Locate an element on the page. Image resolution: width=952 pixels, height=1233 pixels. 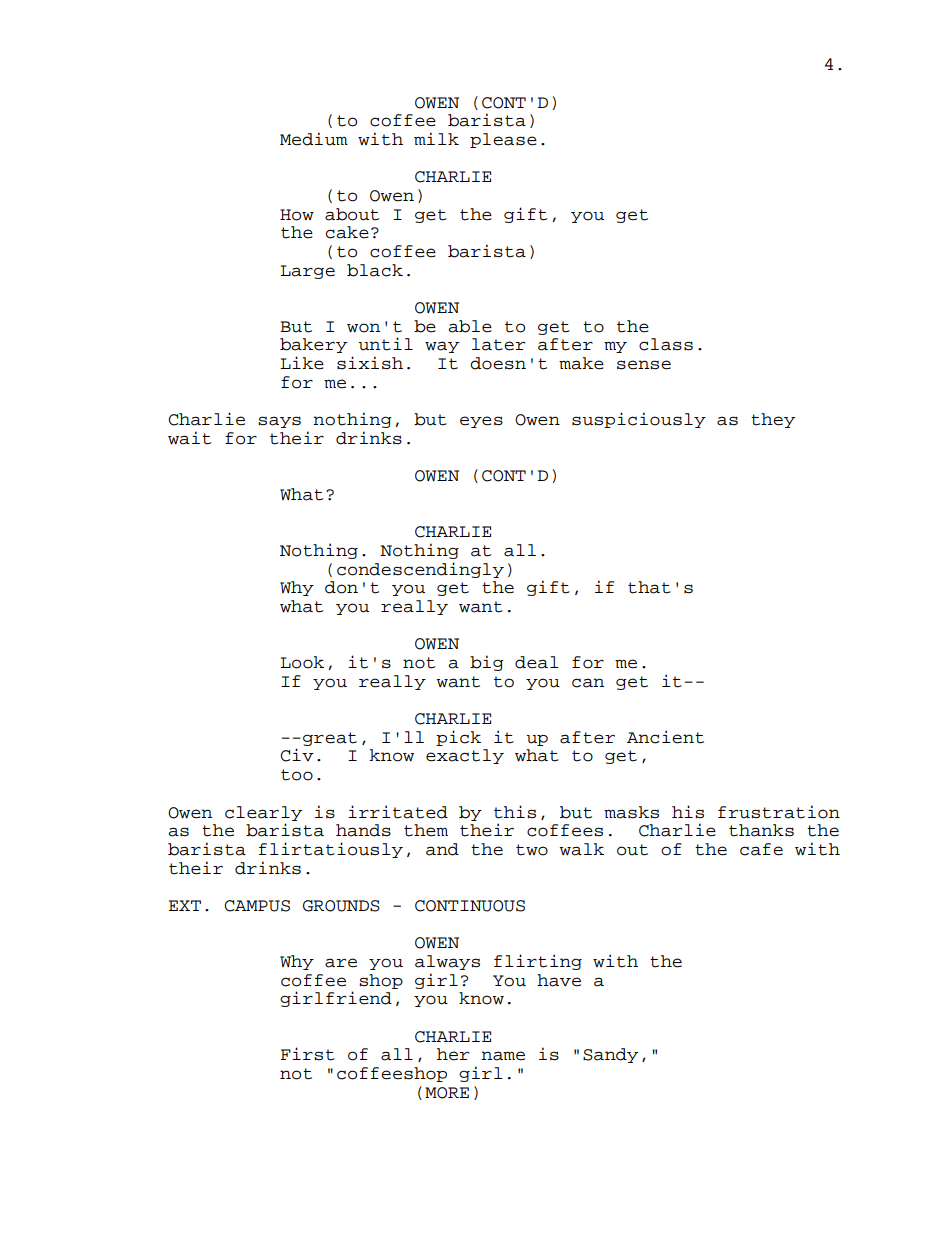
please is located at coordinates (503, 140).
